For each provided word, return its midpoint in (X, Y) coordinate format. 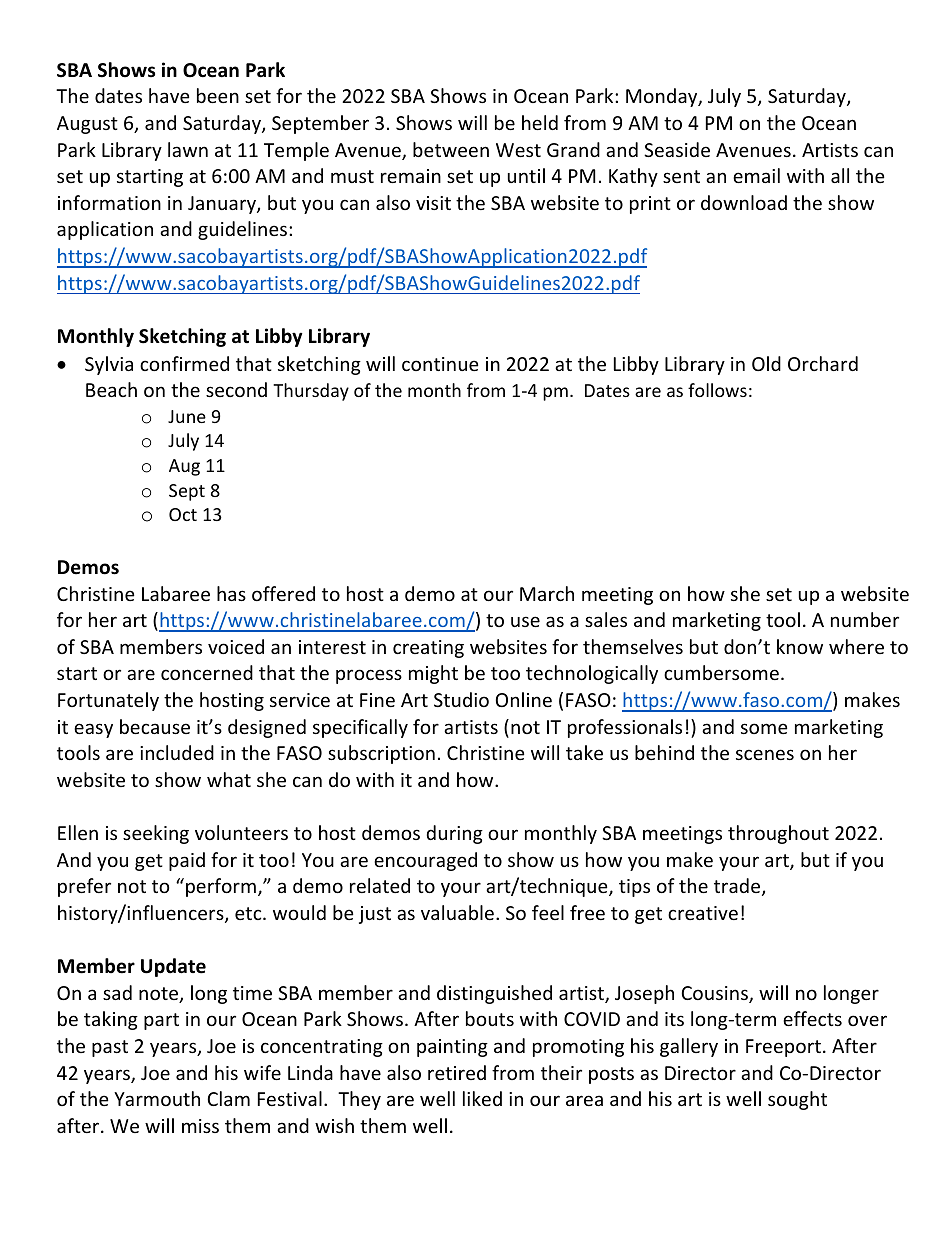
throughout (778, 834)
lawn (188, 149)
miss (200, 1126)
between (451, 149)
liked (482, 1098)
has (231, 593)
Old (766, 363)
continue (440, 364)
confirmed (184, 363)
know (800, 646)
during (455, 834)
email (756, 175)
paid (187, 861)
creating (428, 649)
